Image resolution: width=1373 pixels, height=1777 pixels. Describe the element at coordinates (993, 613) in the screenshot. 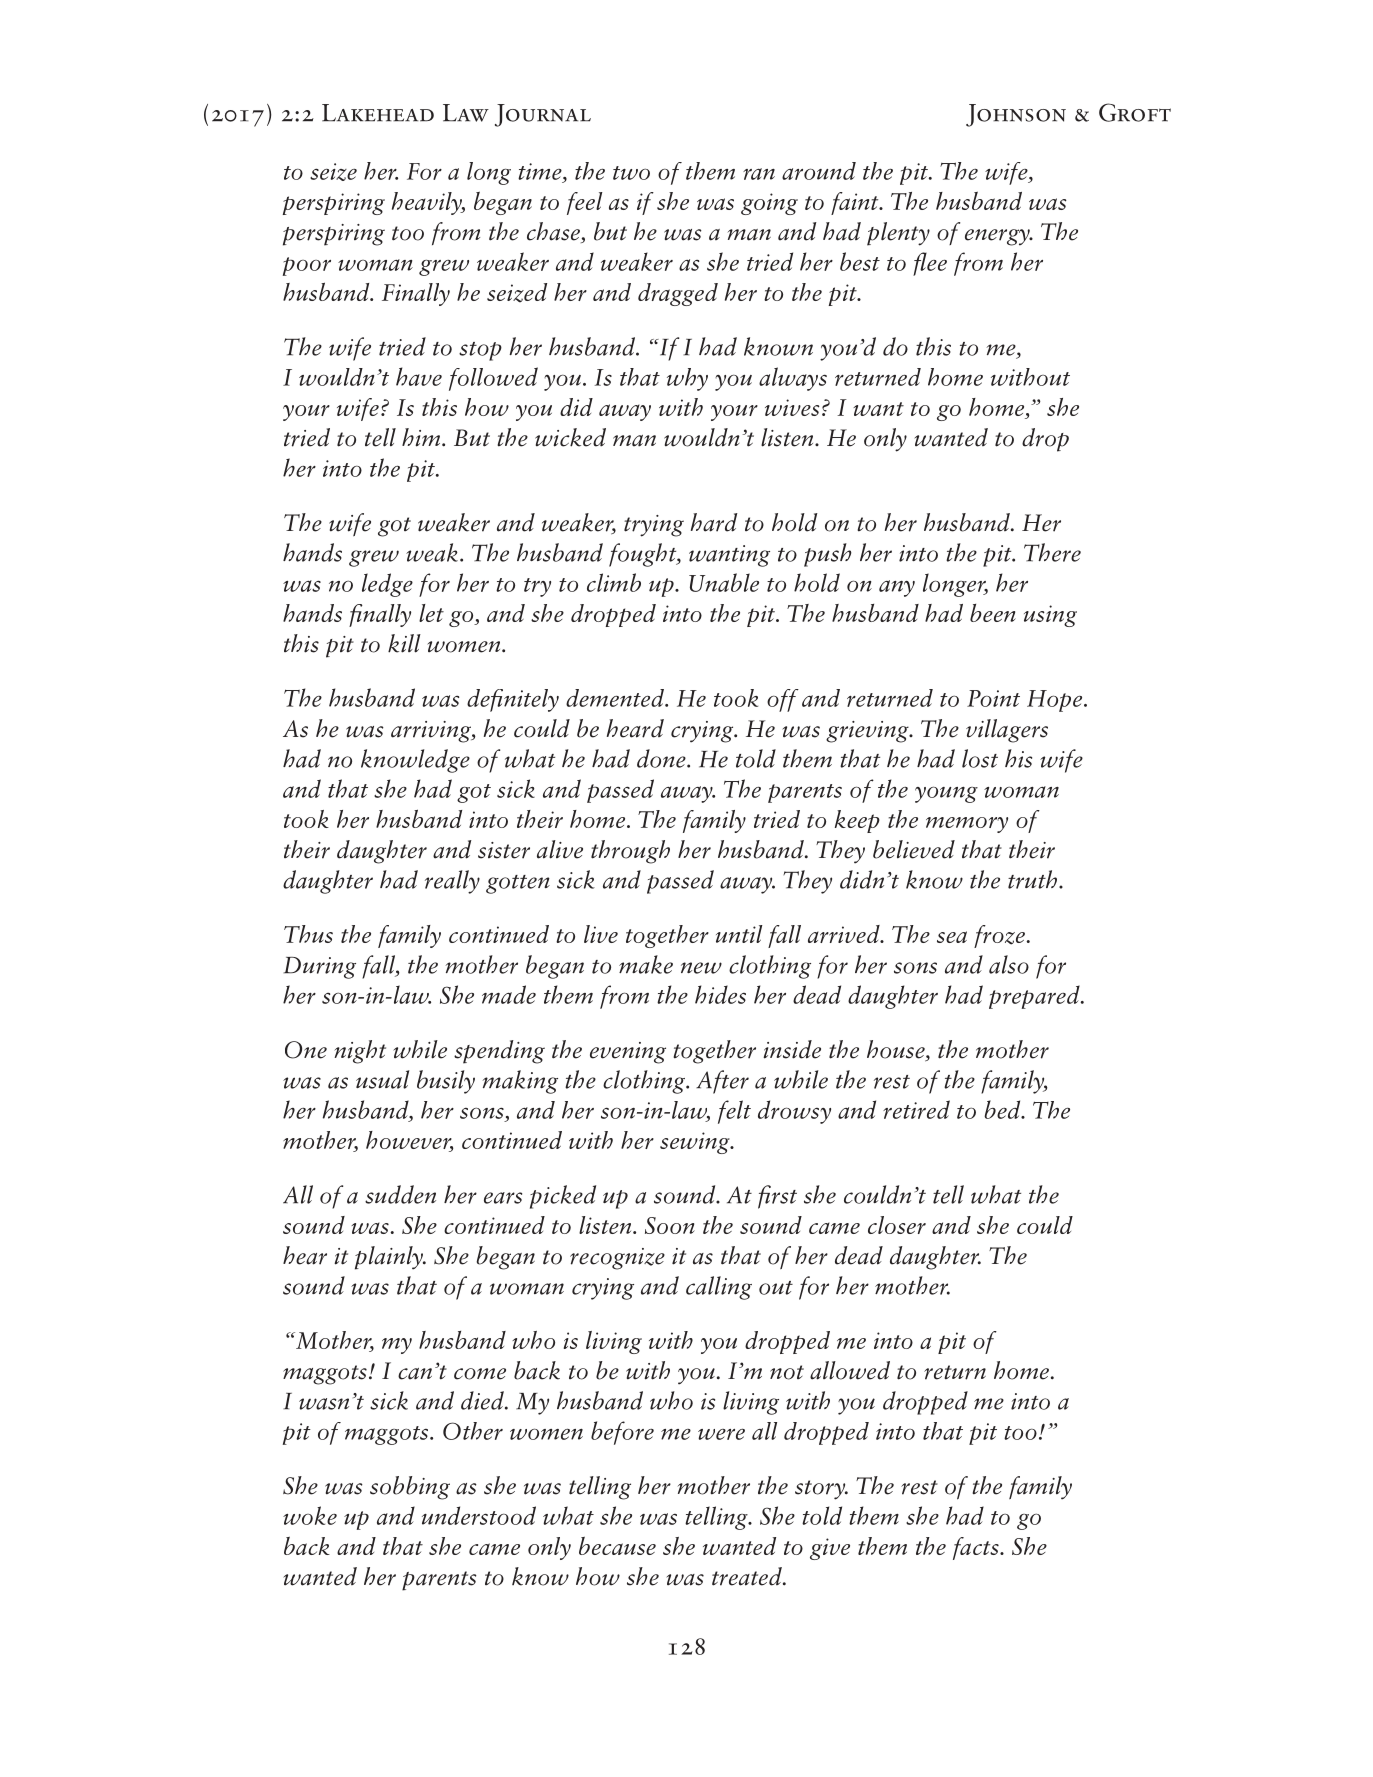

I see `been` at that location.
